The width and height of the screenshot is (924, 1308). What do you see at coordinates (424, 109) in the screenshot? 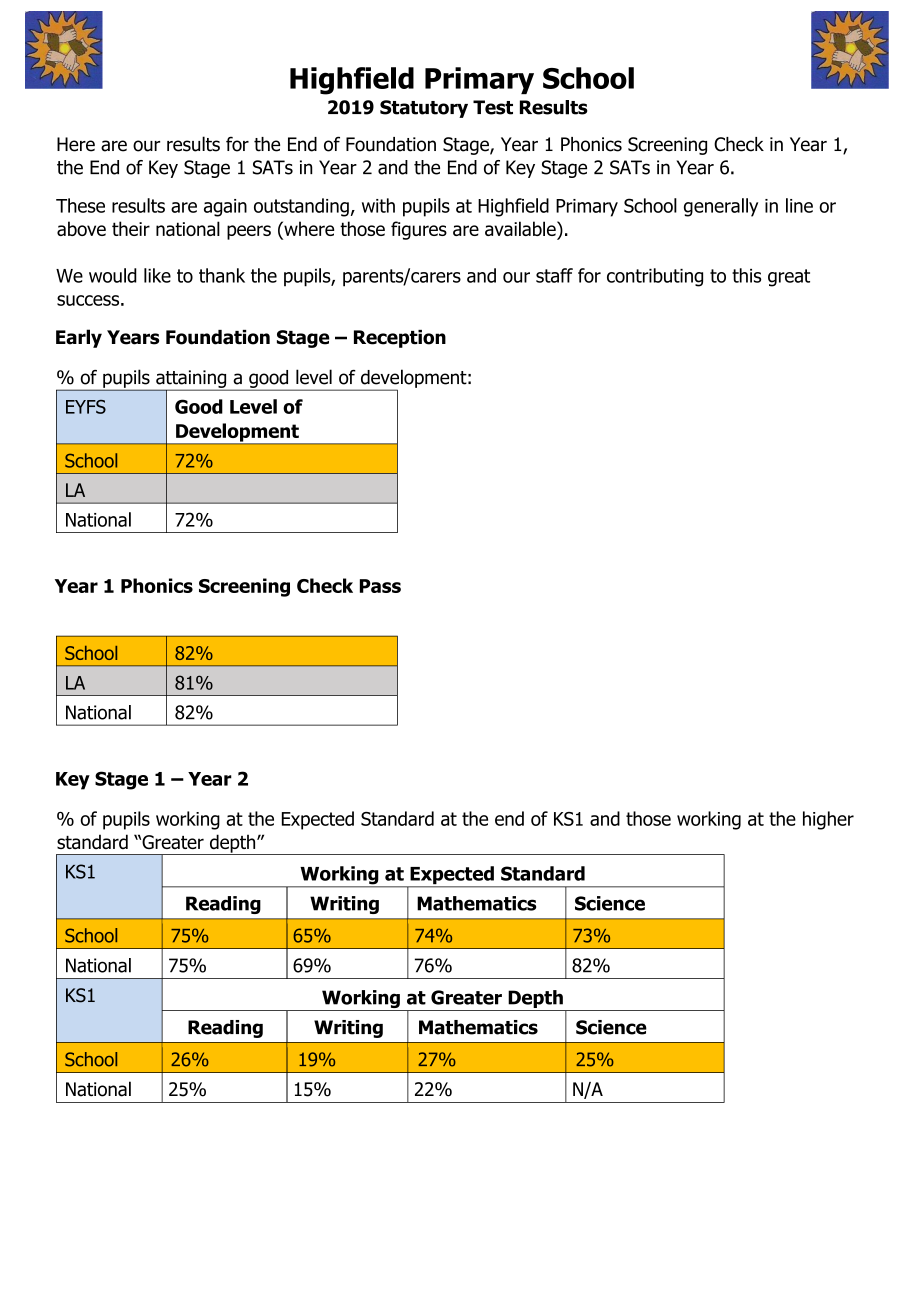
I see `Statutory` at bounding box center [424, 109].
